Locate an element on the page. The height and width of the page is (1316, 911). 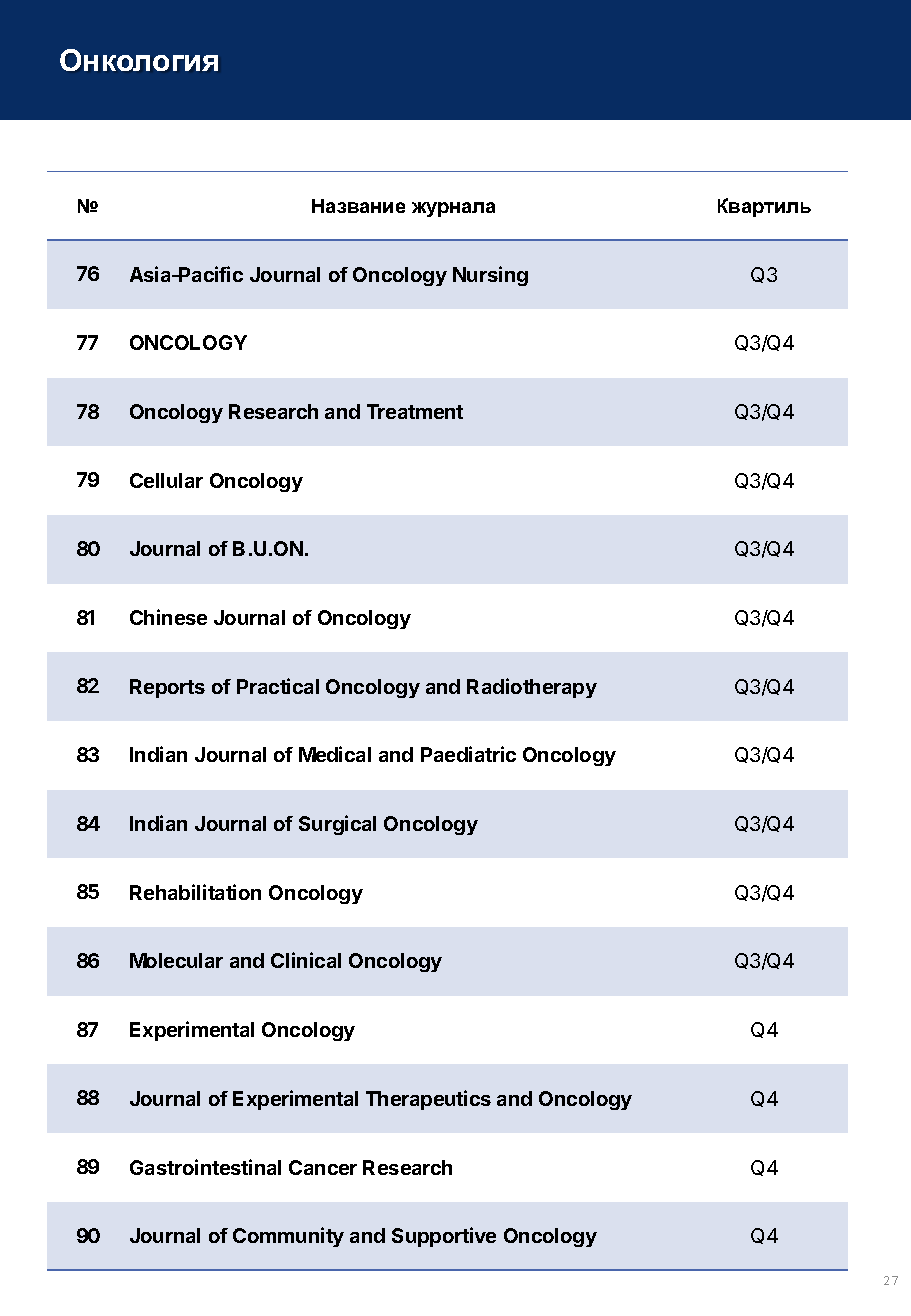
Treatment is located at coordinates (415, 411).
